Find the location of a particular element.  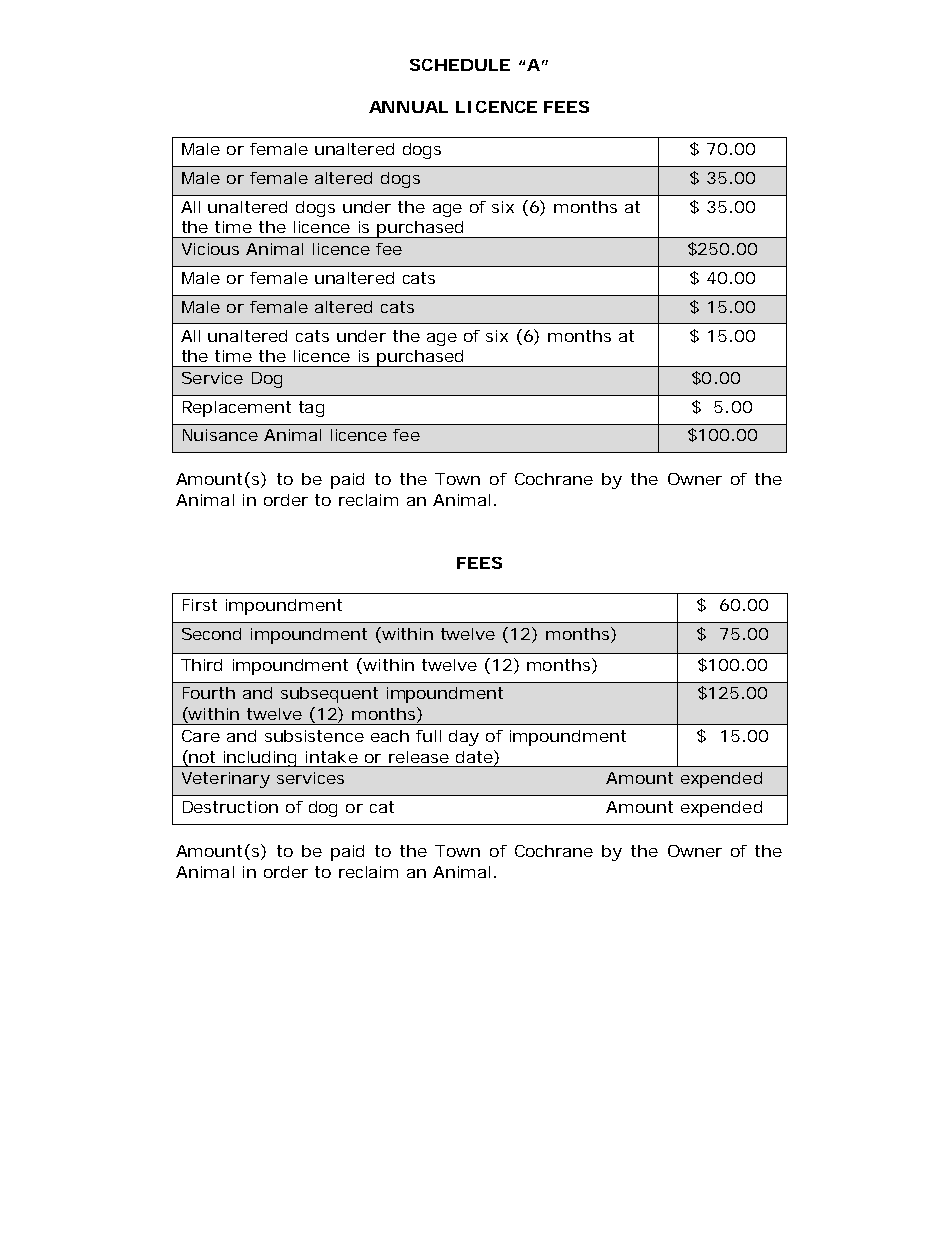

subsequent is located at coordinates (329, 695).
